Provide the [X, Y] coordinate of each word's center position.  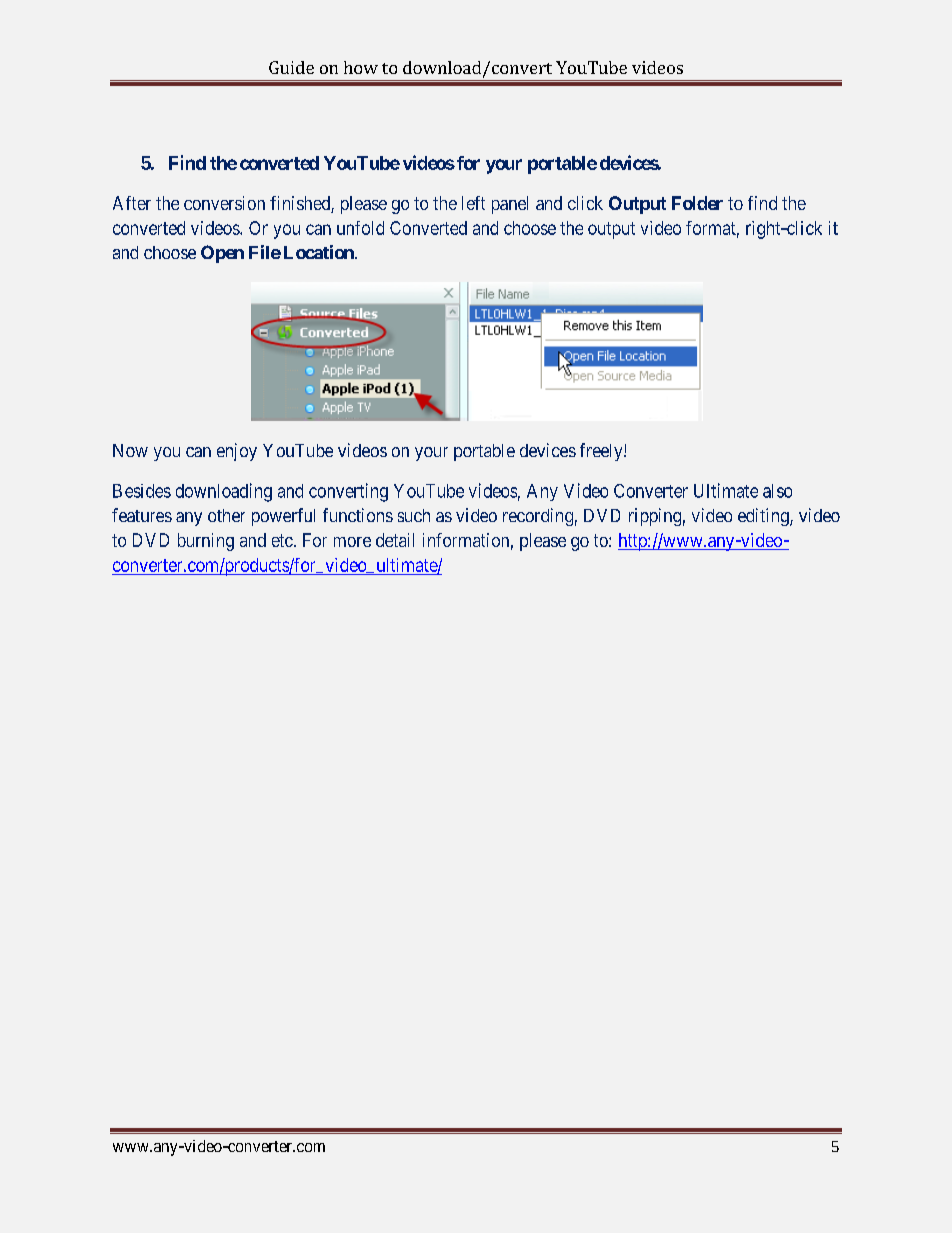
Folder [697, 203]
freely [602, 452]
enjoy [237, 452]
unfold [360, 228]
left [473, 203]
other [226, 515]
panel [510, 205]
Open [222, 254]
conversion [224, 203]
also [777, 491]
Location [320, 252]
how [361, 67]
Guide [291, 67]
